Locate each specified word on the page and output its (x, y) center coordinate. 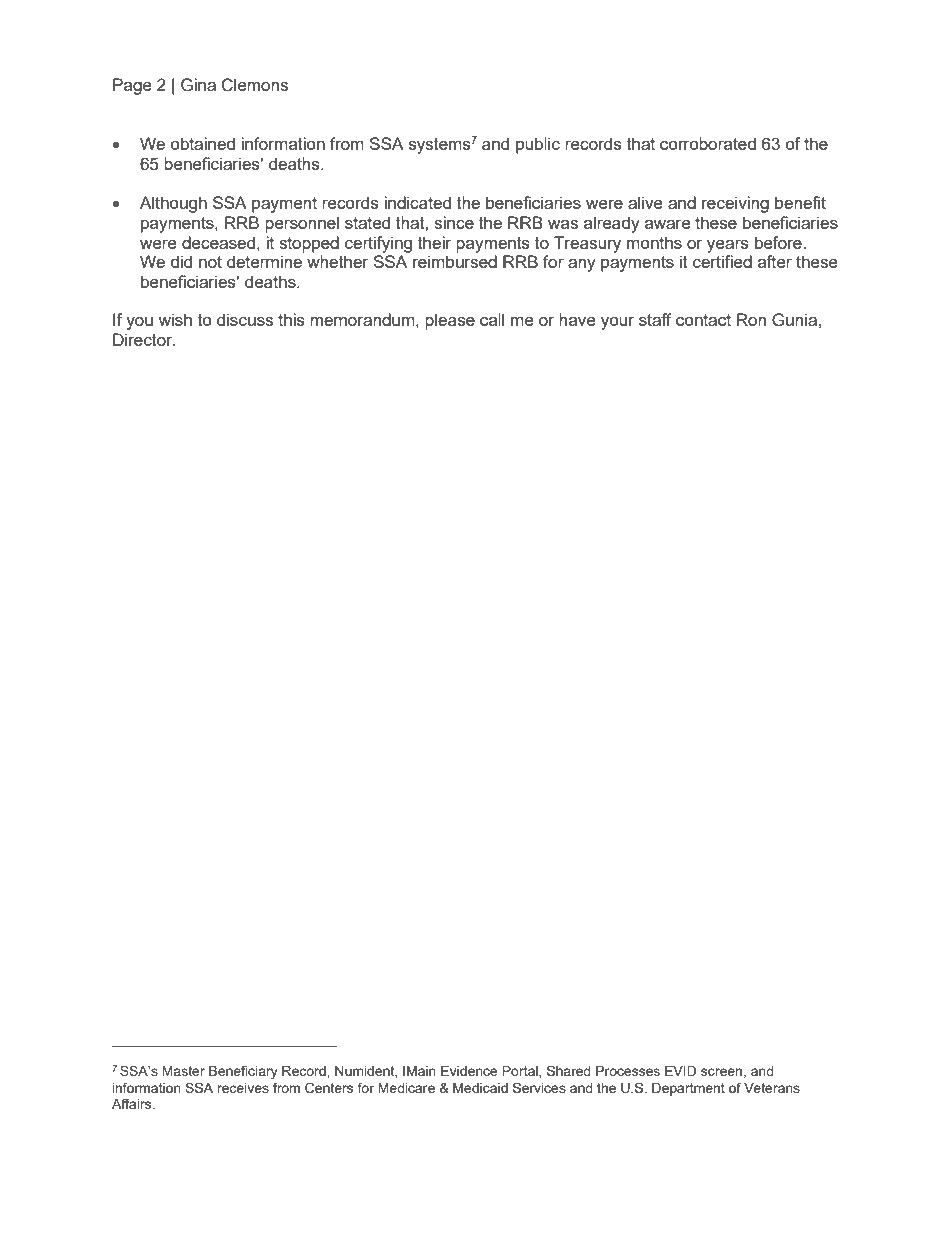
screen (721, 1072)
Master (183, 1071)
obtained (203, 143)
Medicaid (480, 1088)
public (538, 145)
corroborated (708, 143)
